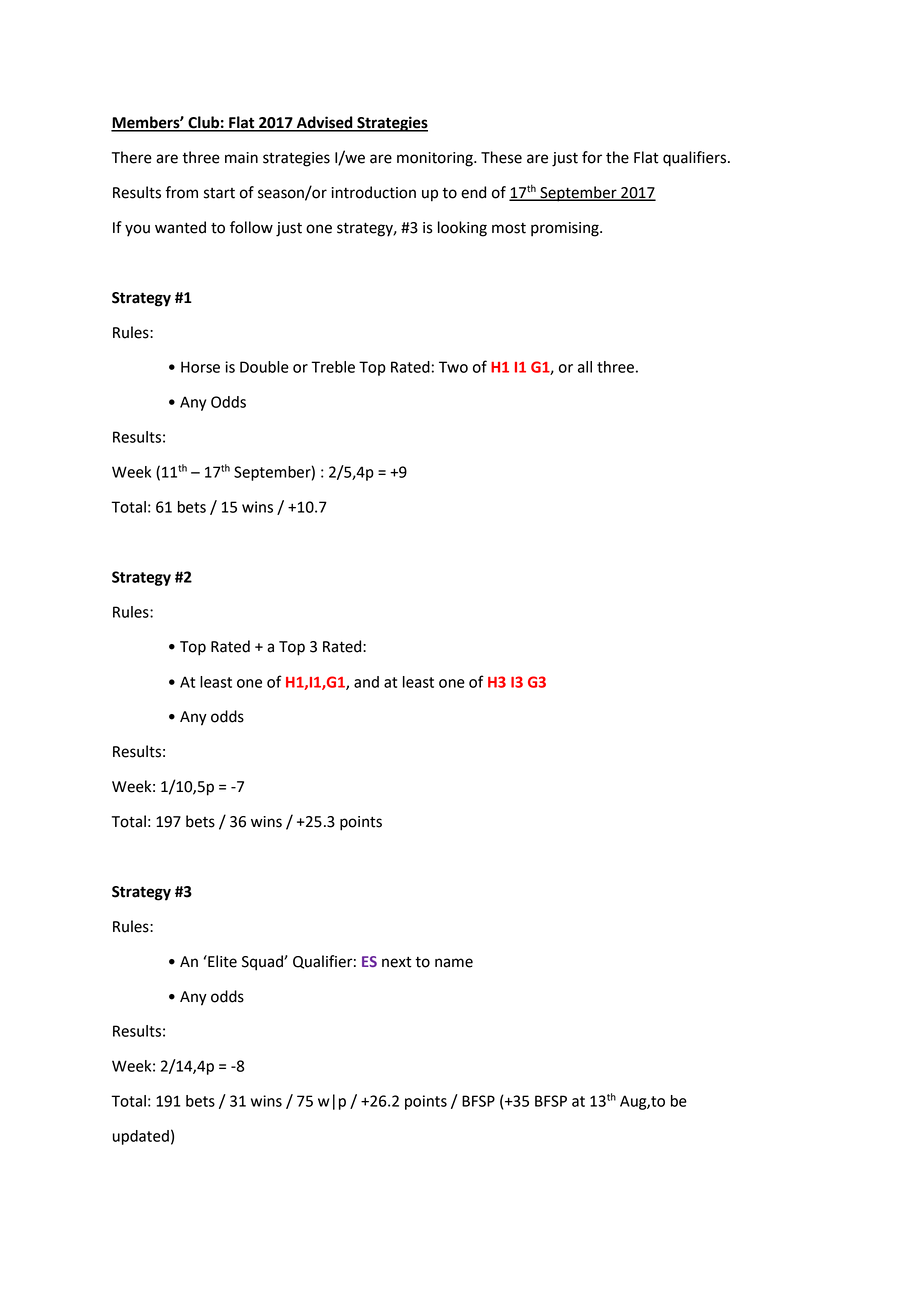  What do you see at coordinates (397, 962) in the screenshot?
I see `next` at bounding box center [397, 962].
